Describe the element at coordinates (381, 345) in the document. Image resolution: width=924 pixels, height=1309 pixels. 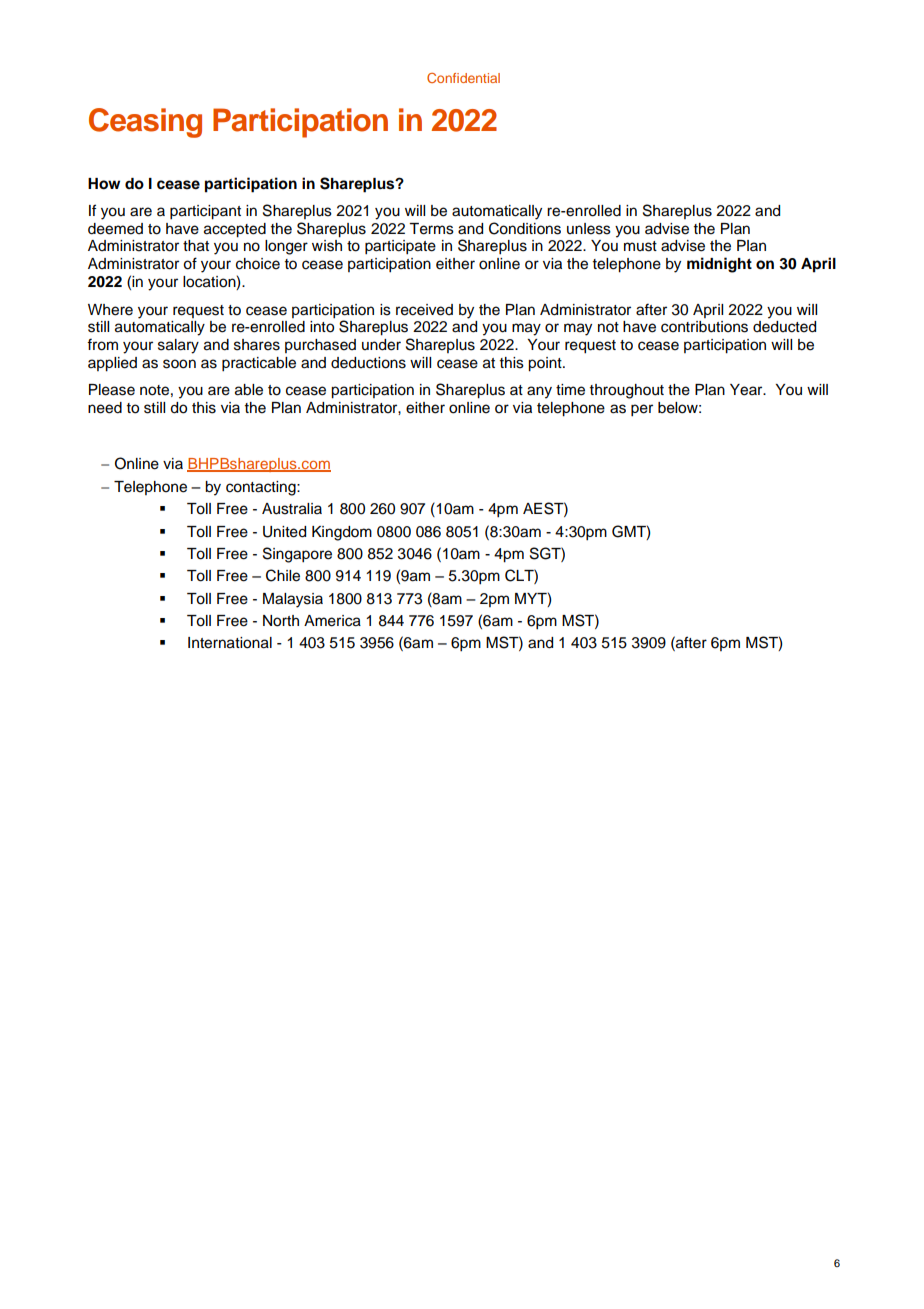
I see `under` at that location.
